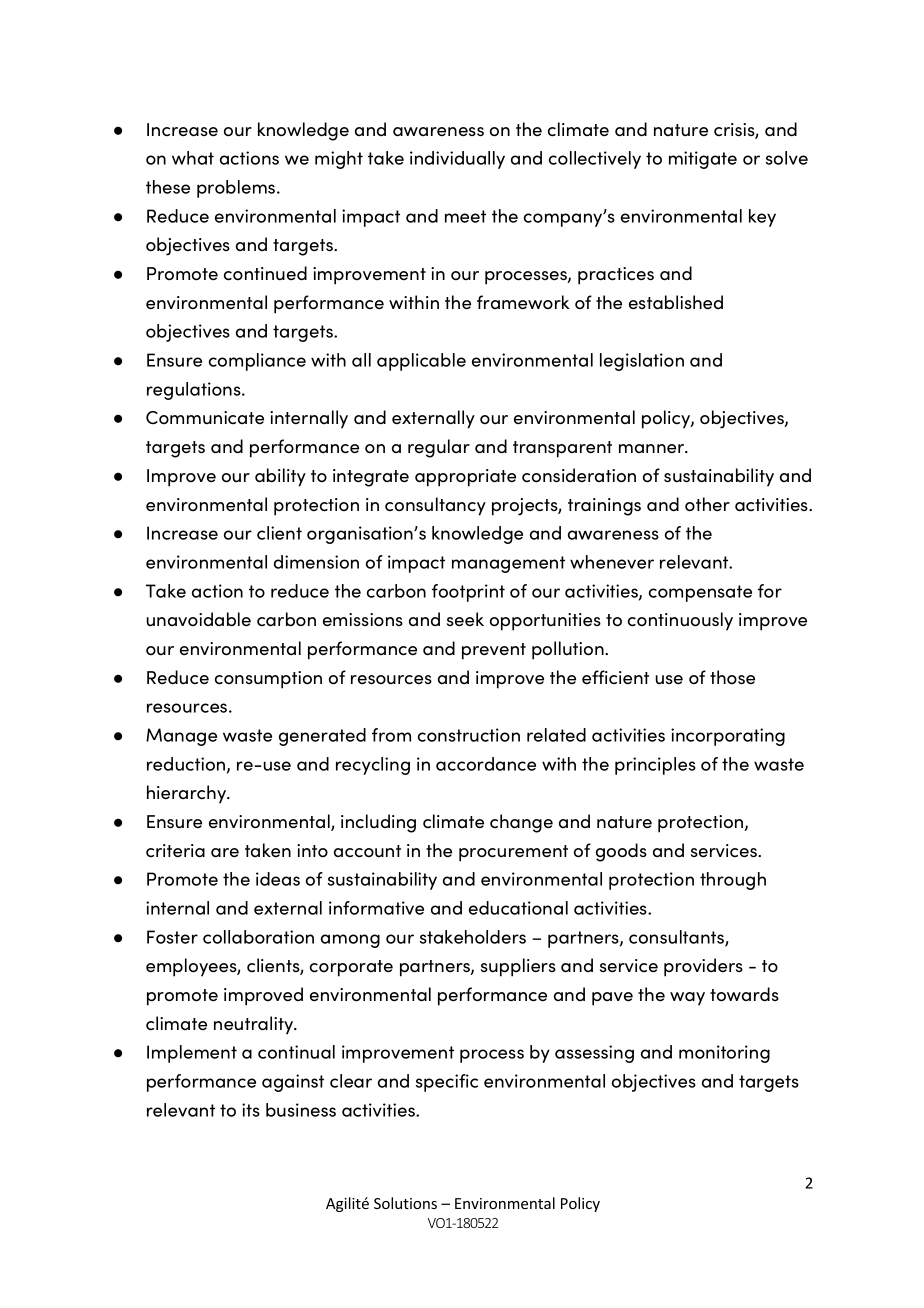  Describe the element at coordinates (465, 216) in the page. I see `meet` at that location.
